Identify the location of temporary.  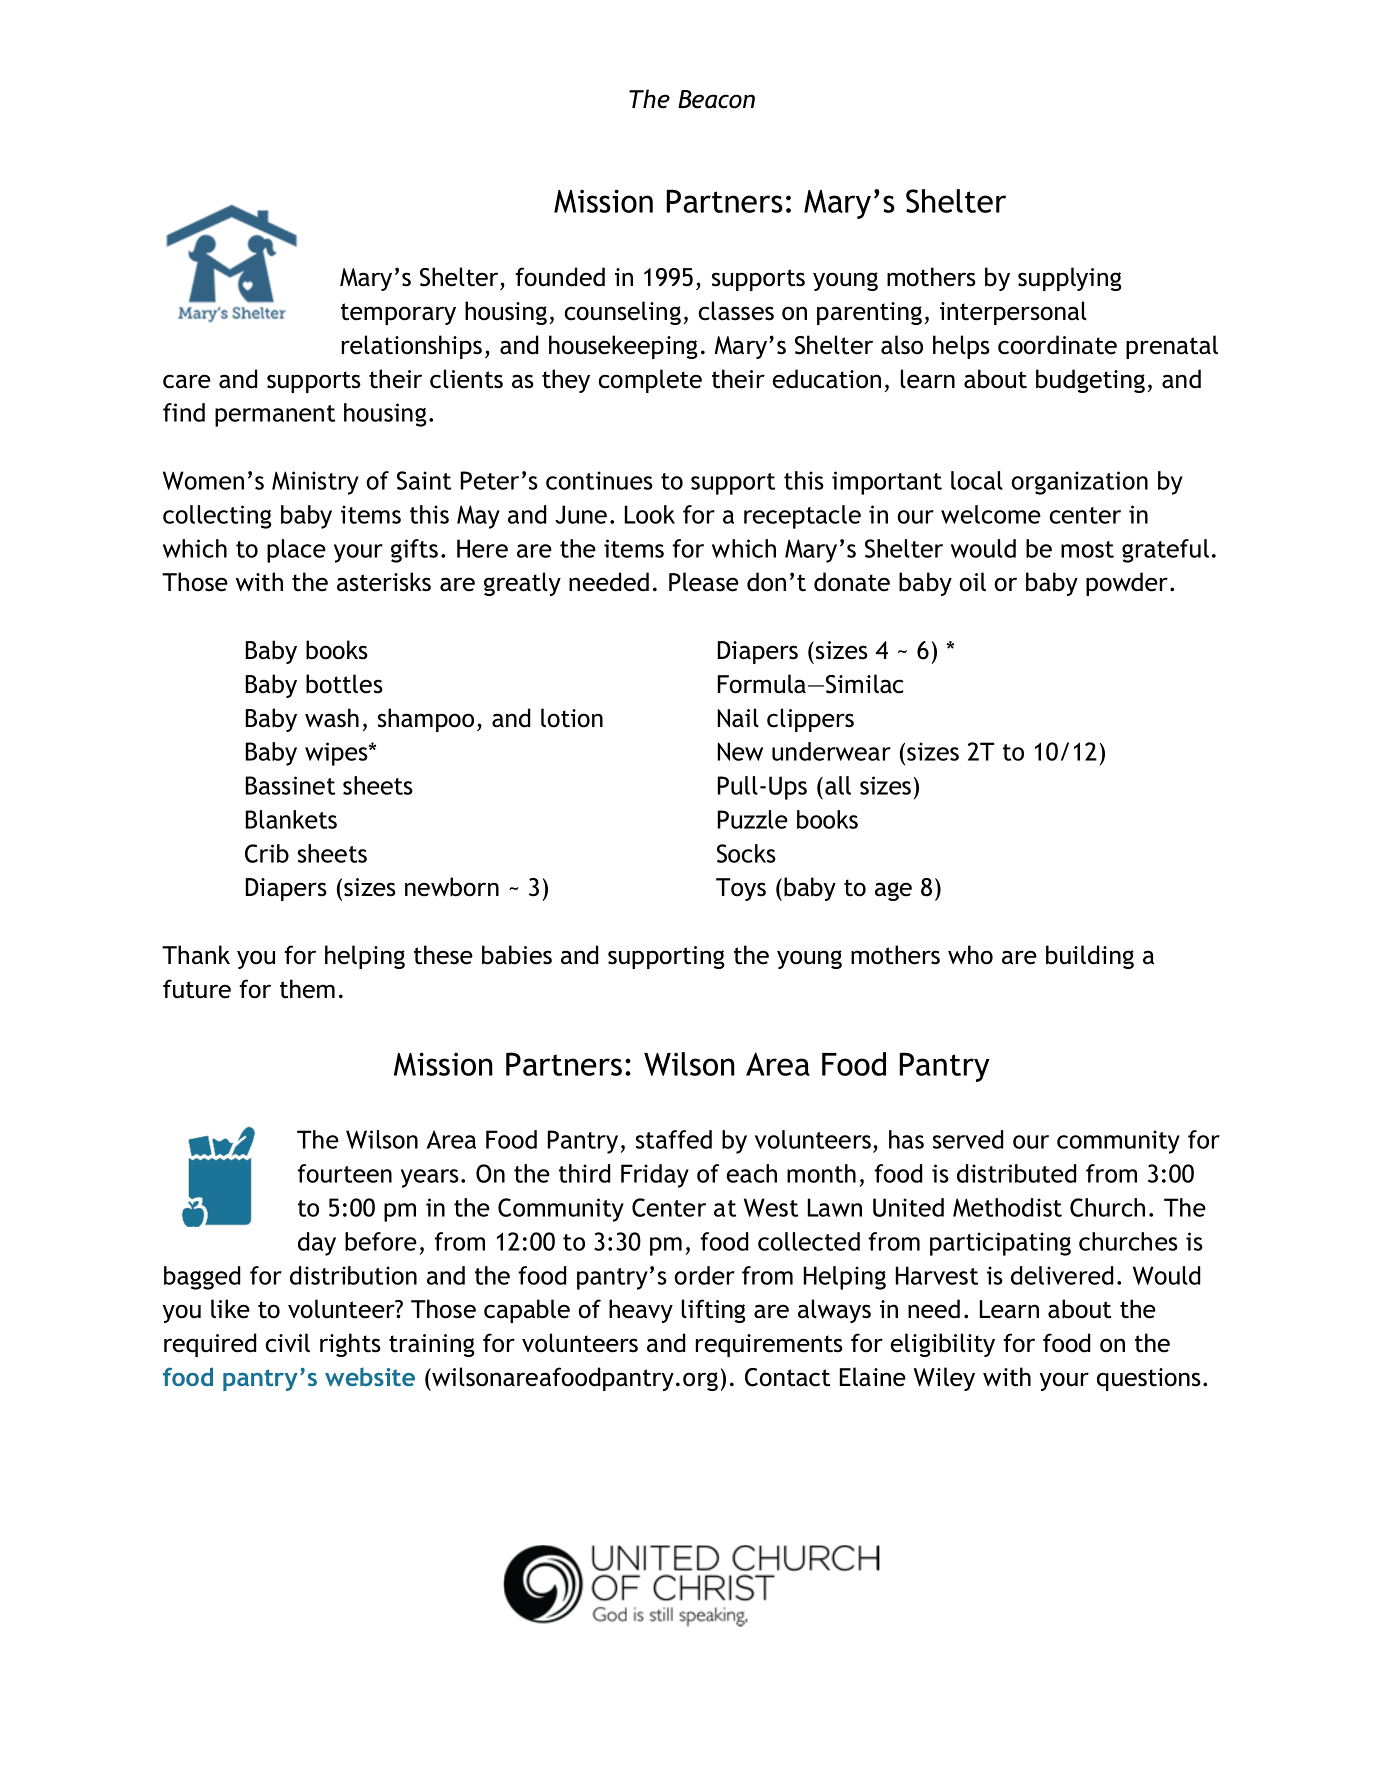
(398, 314).
